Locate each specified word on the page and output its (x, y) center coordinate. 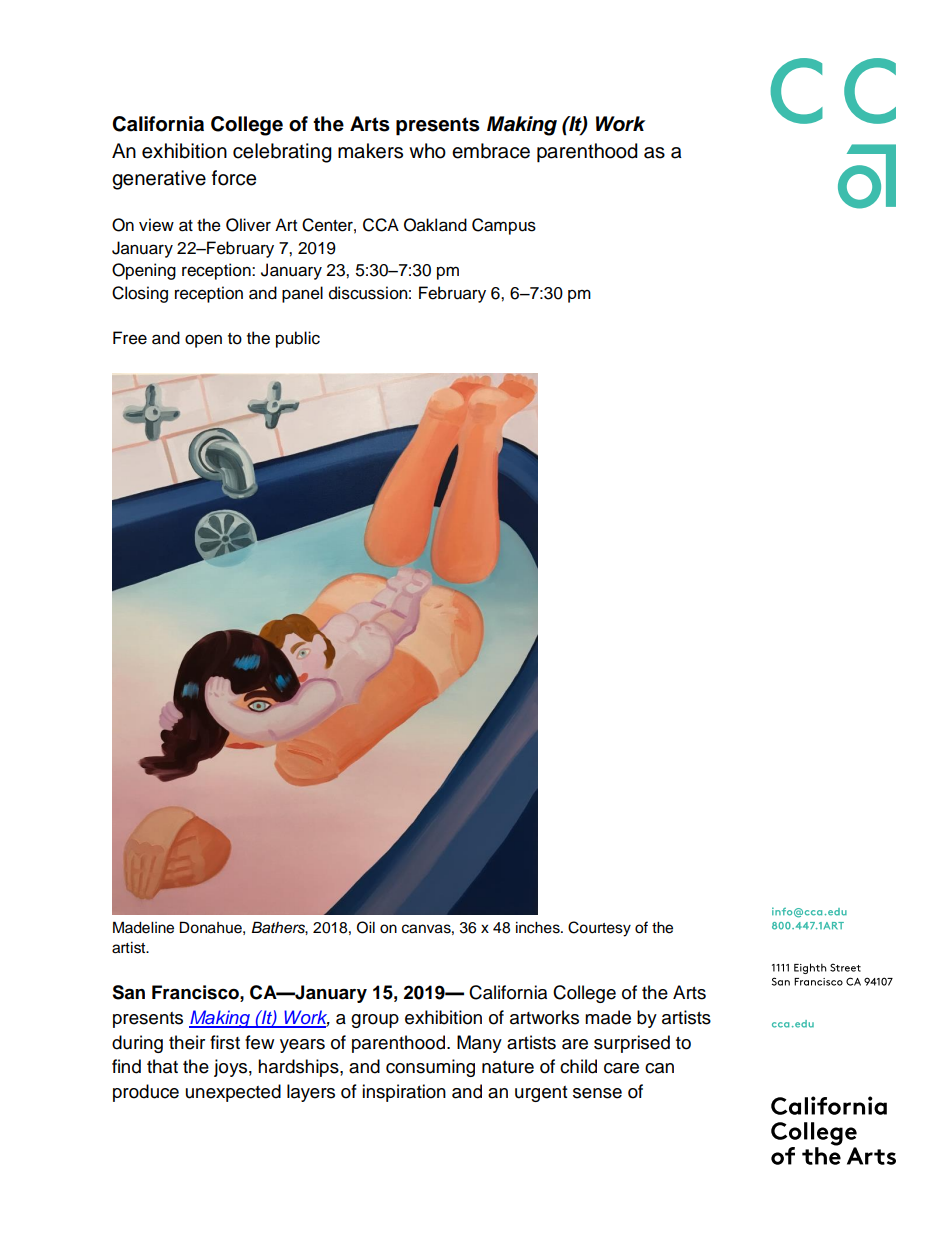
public (298, 339)
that (162, 1066)
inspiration (404, 1093)
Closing (140, 294)
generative (159, 180)
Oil (366, 927)
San (128, 992)
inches (539, 928)
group (375, 1021)
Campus (504, 226)
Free (130, 338)
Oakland (435, 225)
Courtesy (599, 929)
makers (370, 151)
